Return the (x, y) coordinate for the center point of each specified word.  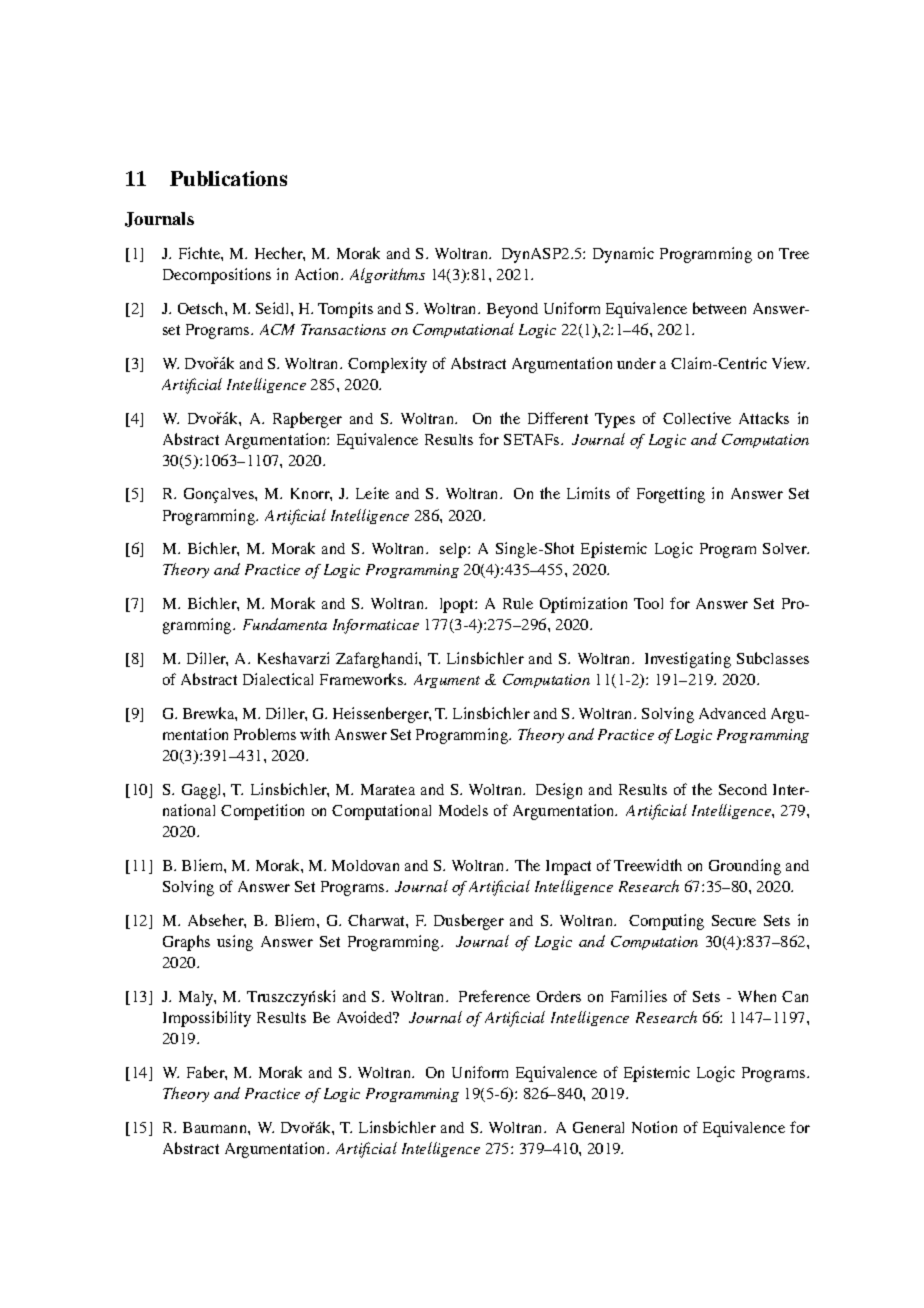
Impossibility (207, 1019)
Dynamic (623, 255)
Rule (518, 603)
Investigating (688, 660)
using (235, 943)
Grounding (745, 867)
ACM (277, 329)
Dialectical (278, 679)
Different (558, 418)
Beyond (512, 310)
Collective (697, 418)
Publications (228, 178)
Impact (568, 867)
